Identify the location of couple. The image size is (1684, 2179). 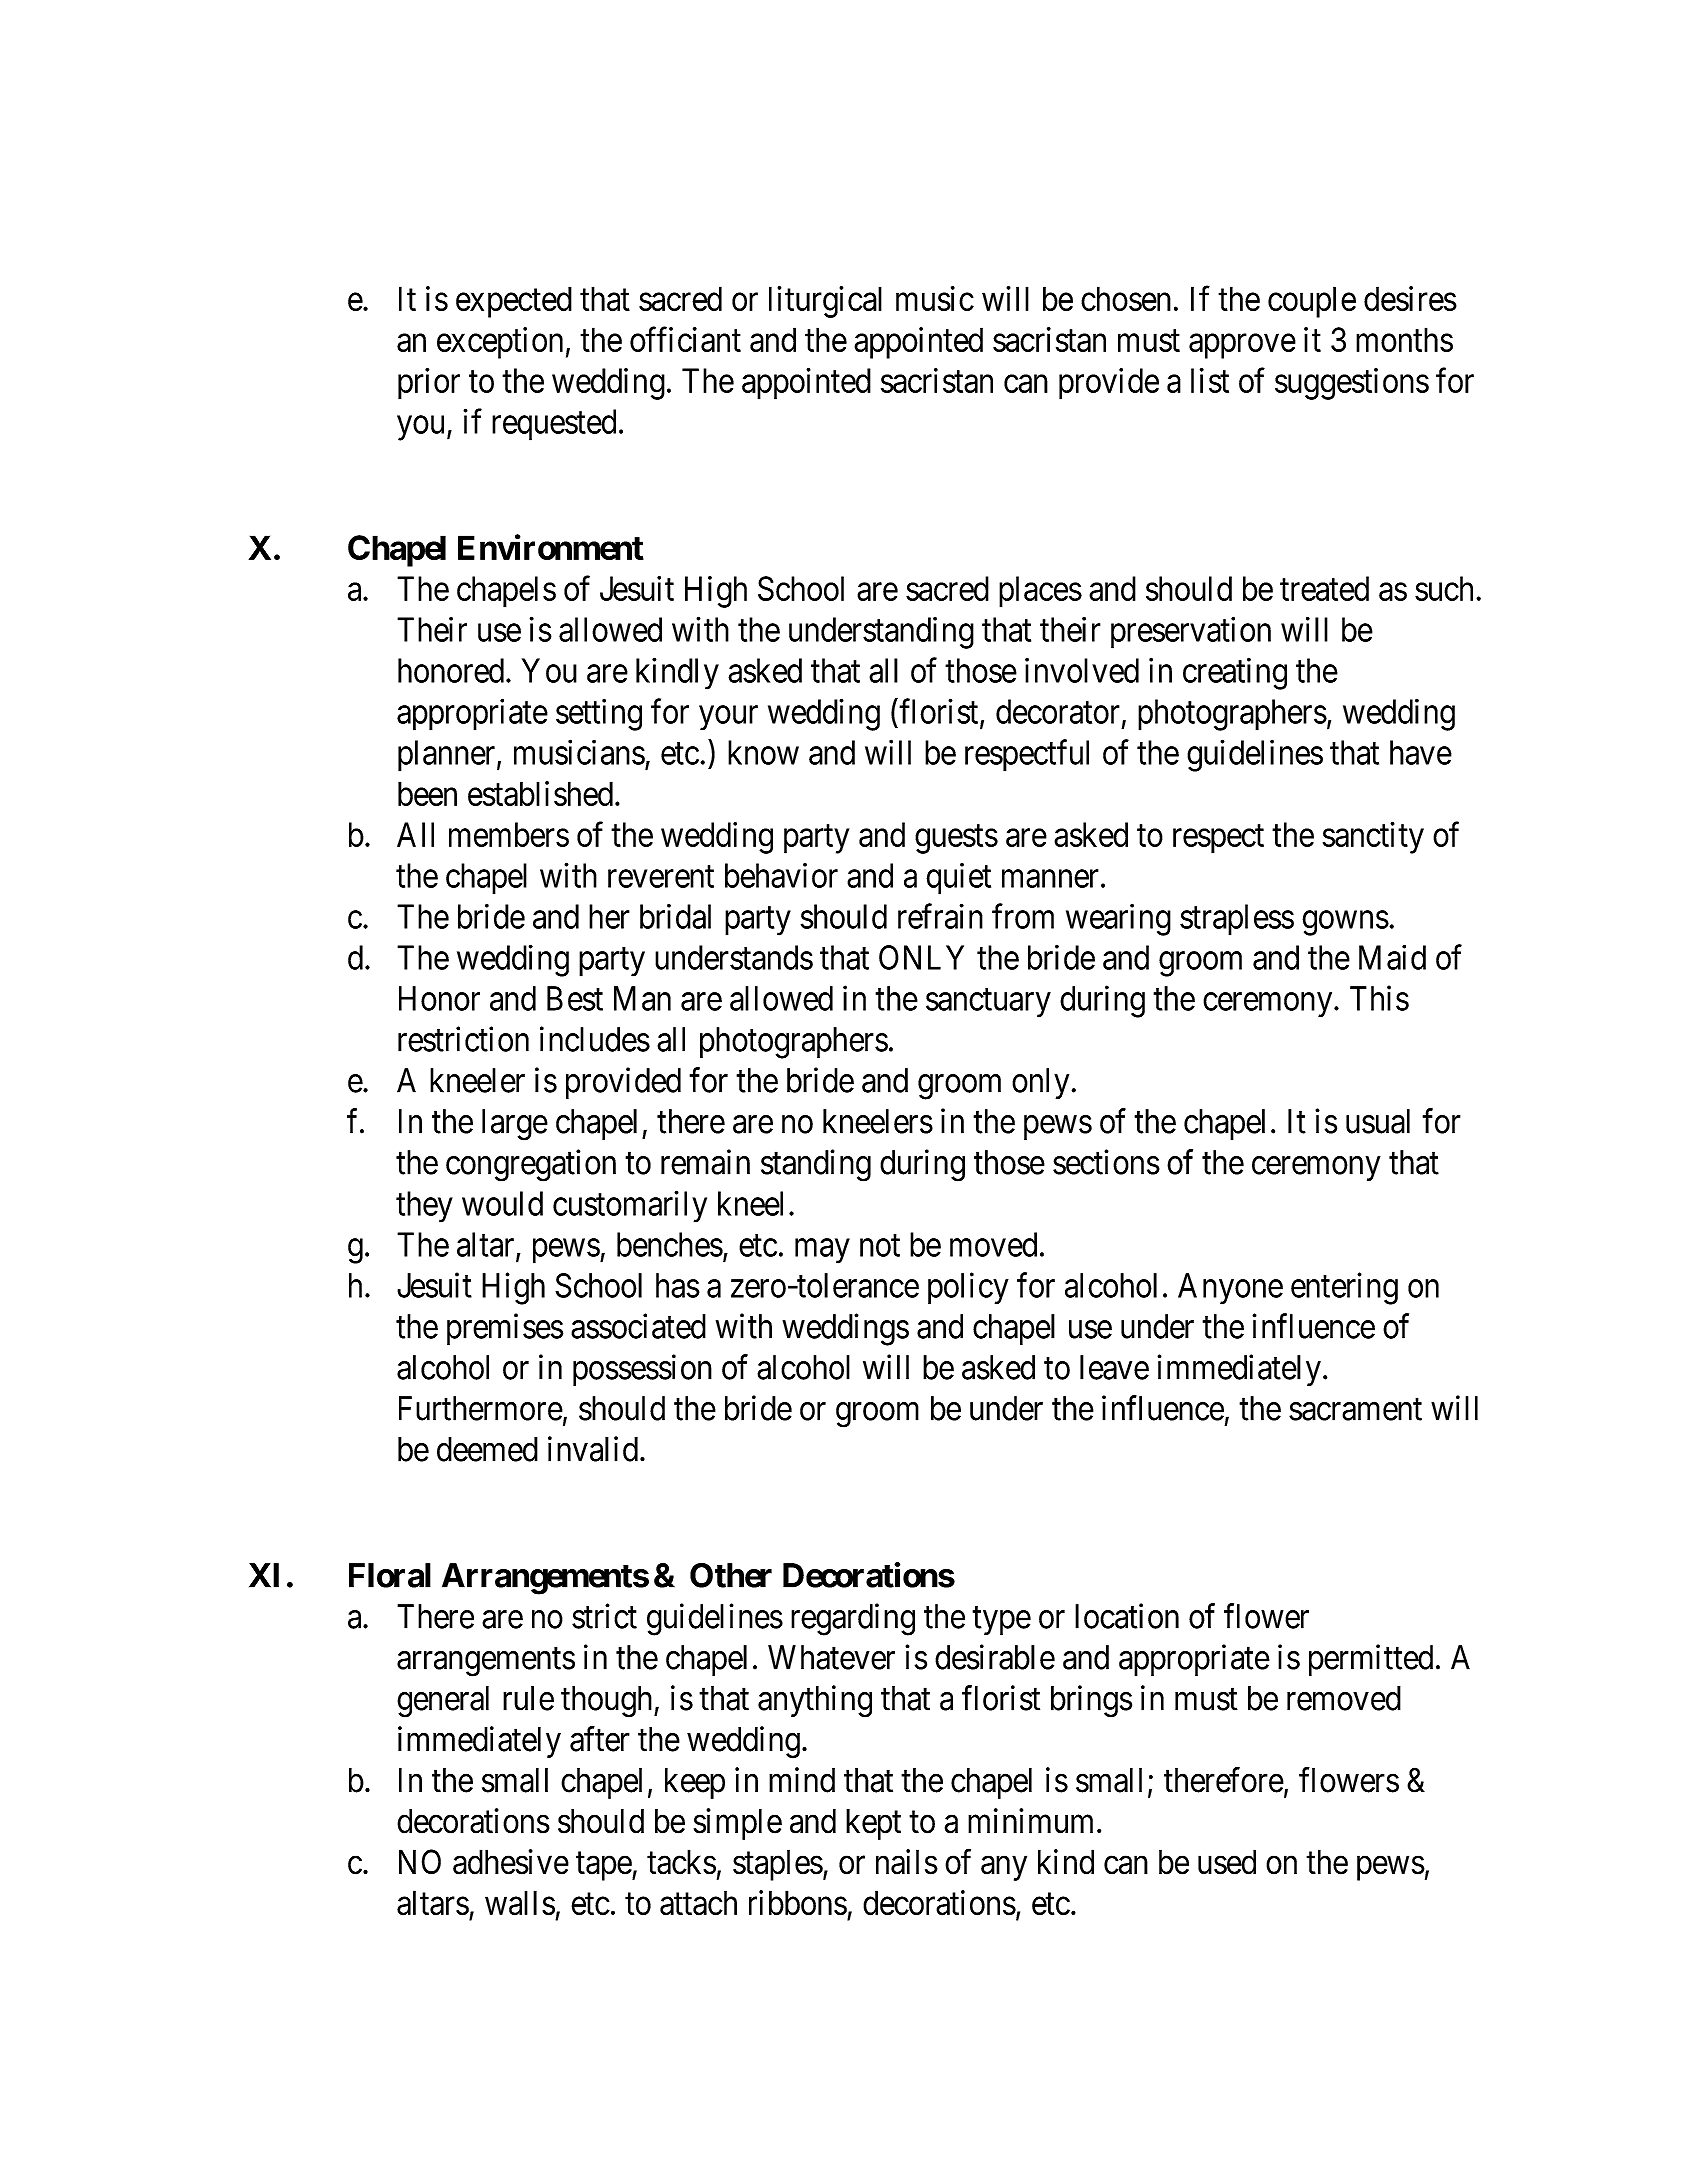
(1312, 302).
